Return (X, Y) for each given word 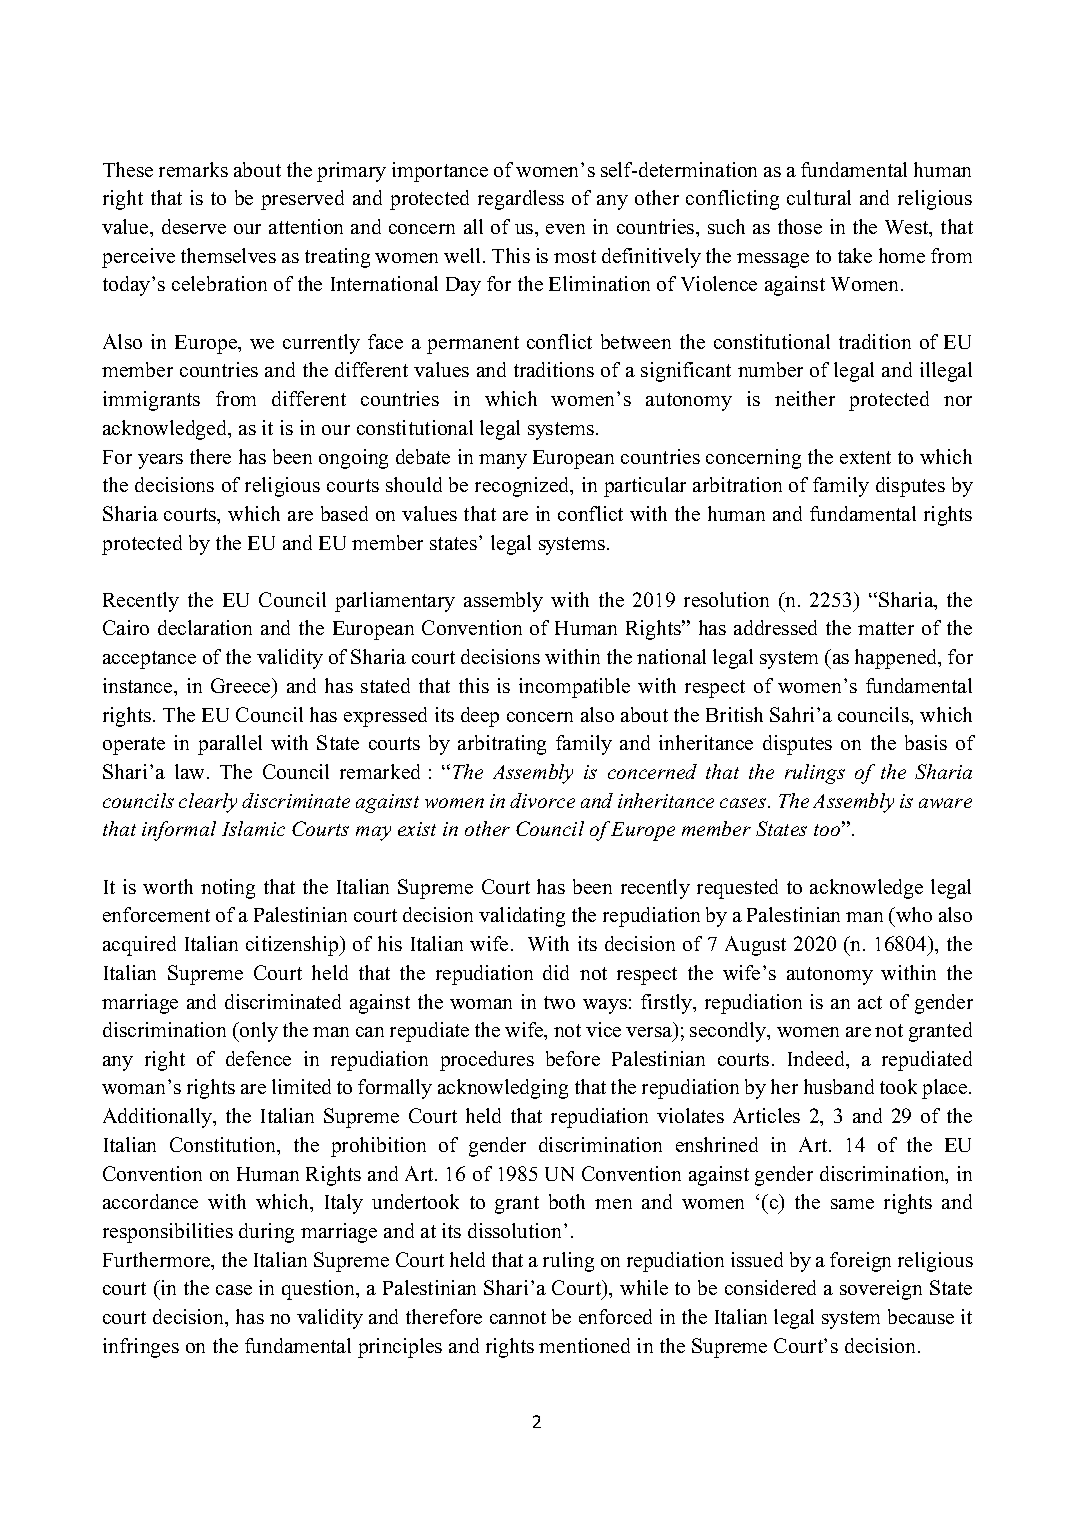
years (160, 461)
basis (926, 742)
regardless (521, 200)
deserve (194, 226)
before (573, 1058)
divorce (542, 800)
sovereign (881, 1290)
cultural (819, 197)
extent (865, 457)
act (870, 1002)
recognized (523, 487)
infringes (141, 1348)
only (258, 1032)
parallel (230, 745)
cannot (518, 1317)
